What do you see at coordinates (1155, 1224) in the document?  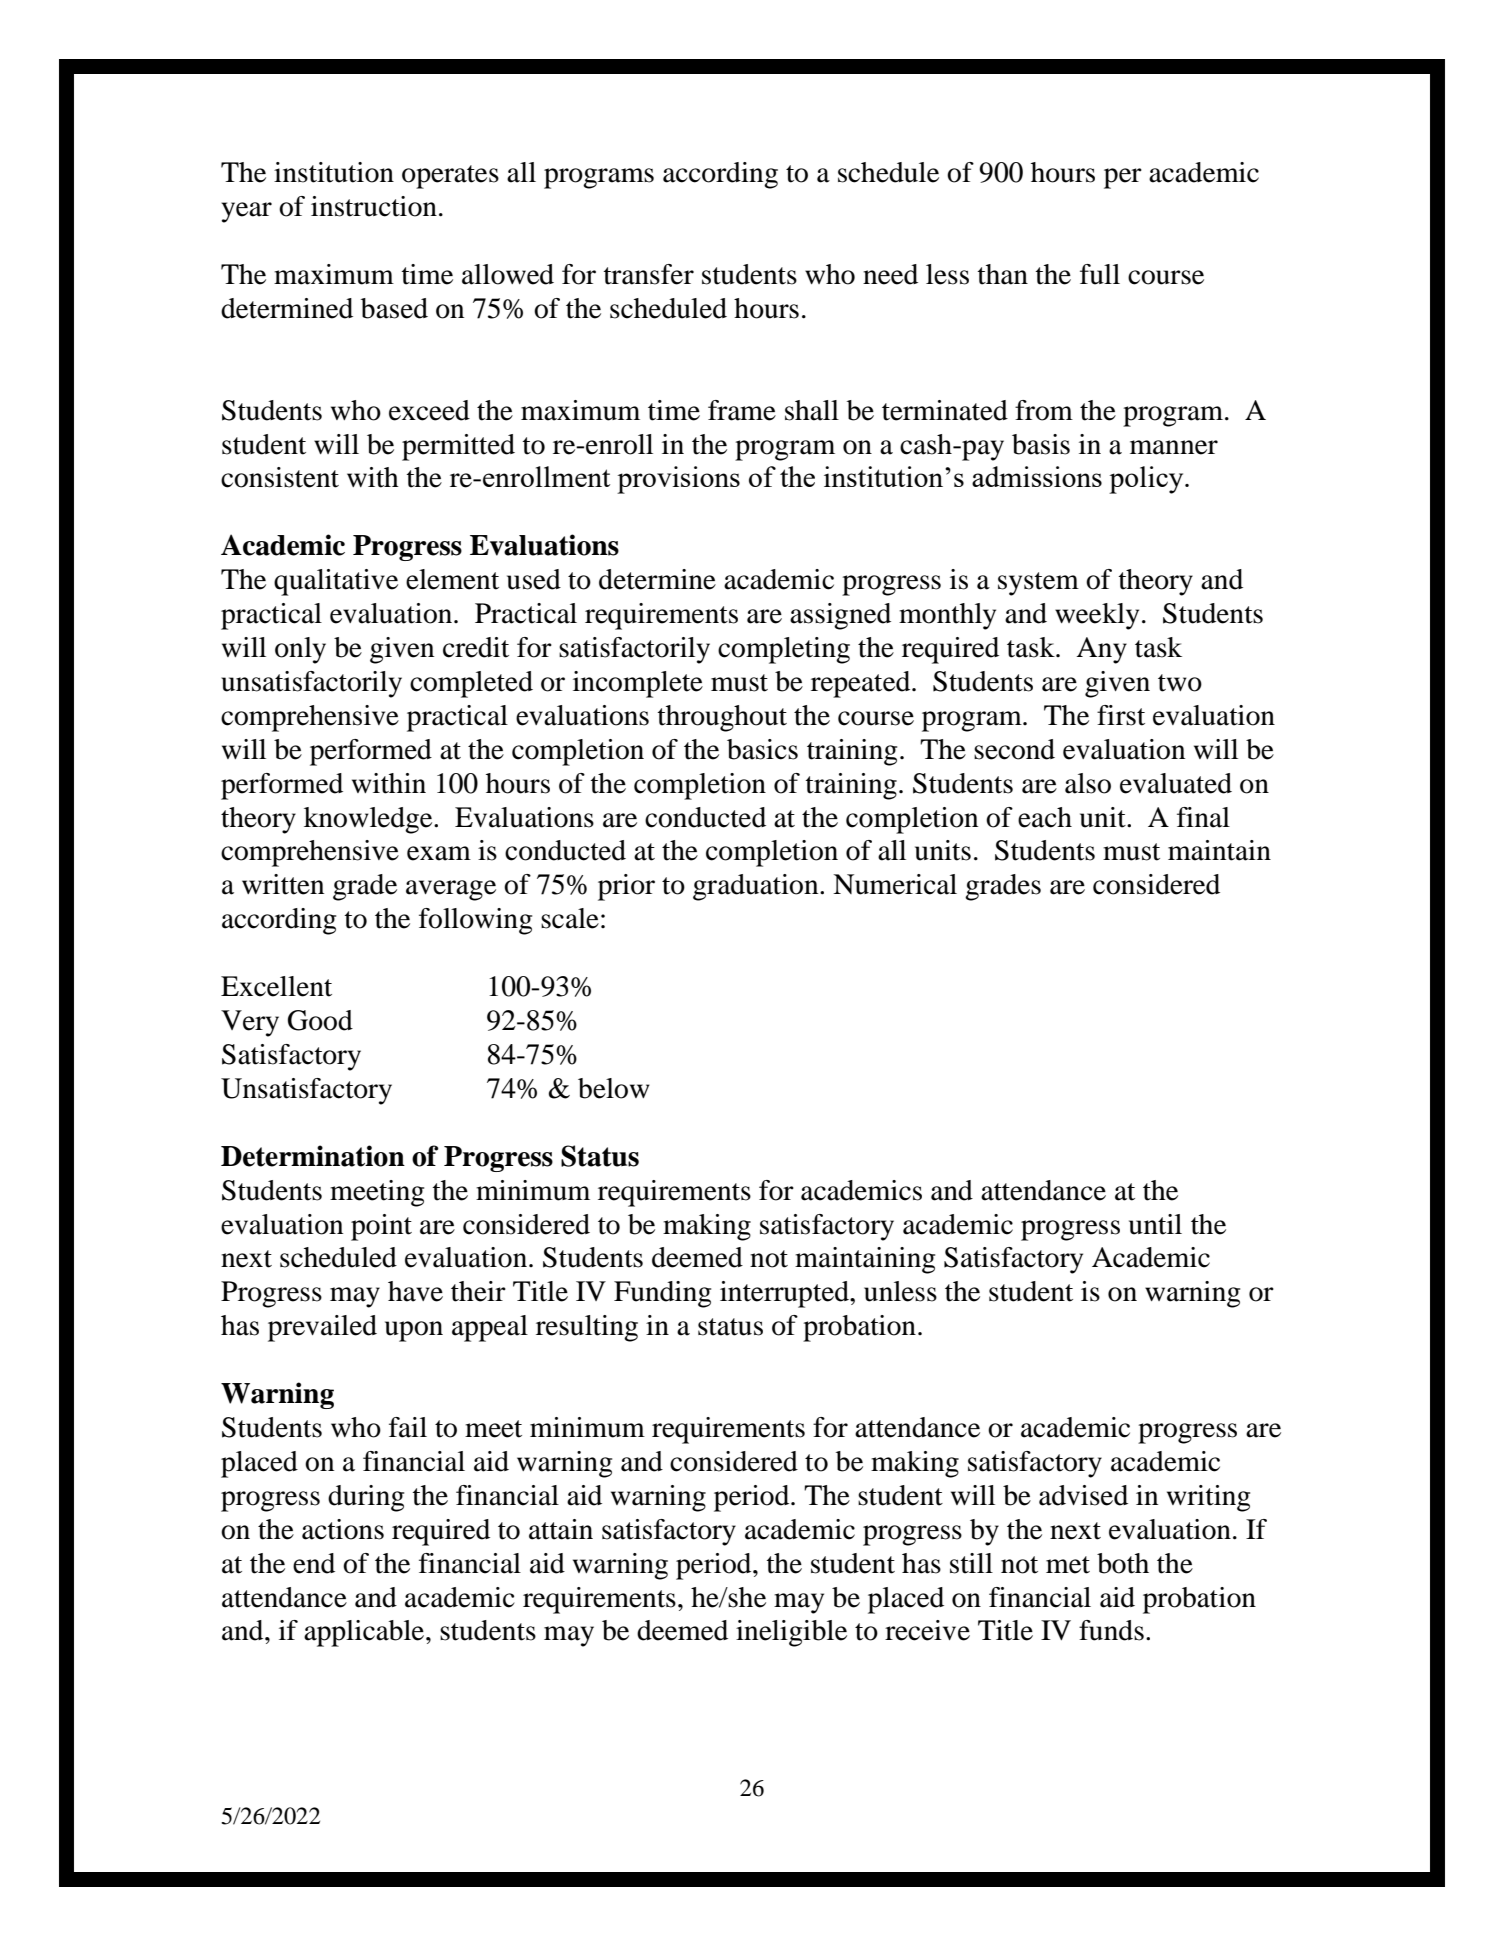 I see `until` at bounding box center [1155, 1224].
